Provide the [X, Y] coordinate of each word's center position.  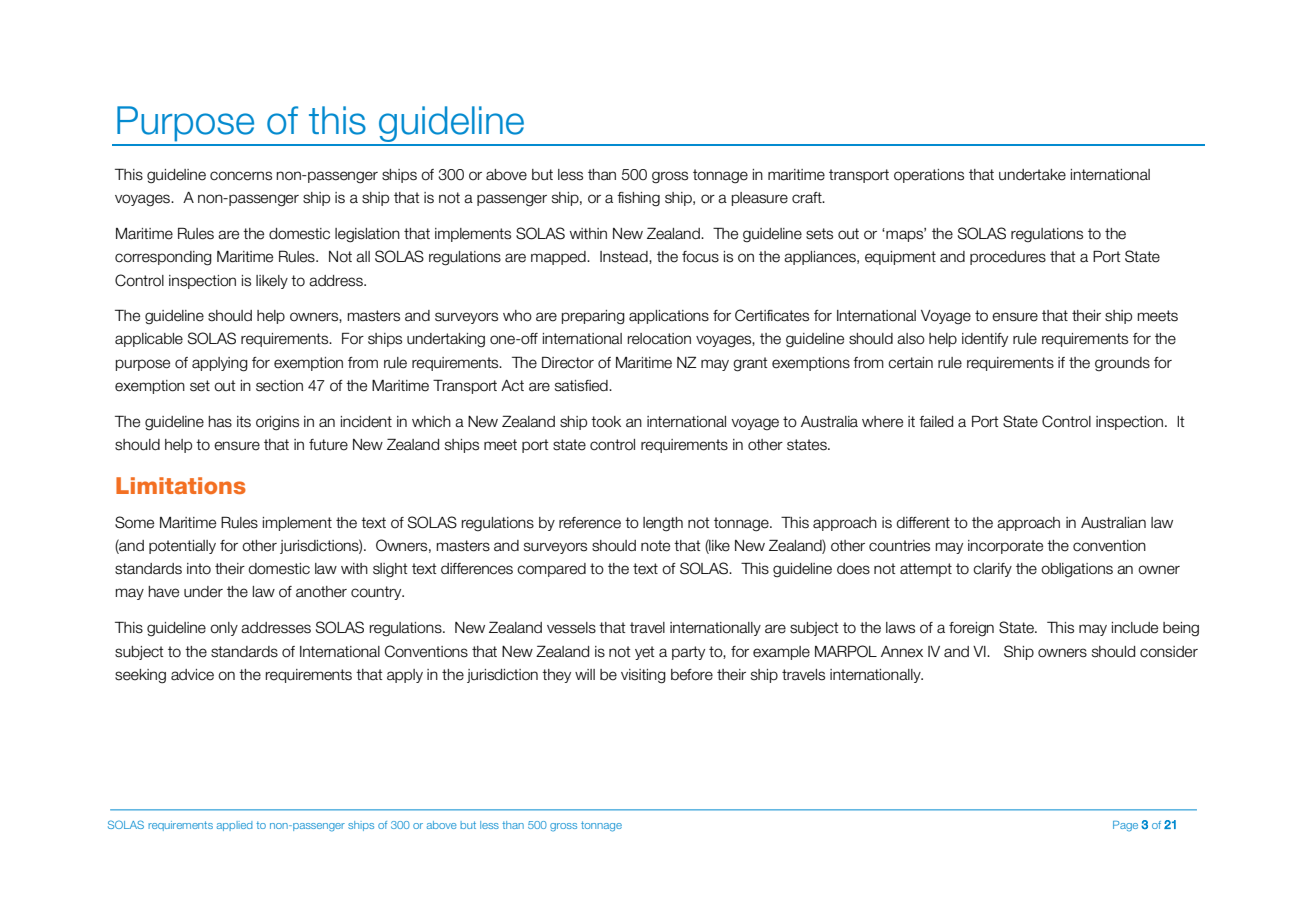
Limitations [181, 485]
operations [929, 176]
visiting [643, 676]
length [663, 524]
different [923, 523]
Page [1125, 826]
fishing [638, 199]
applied [234, 826]
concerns [241, 176]
